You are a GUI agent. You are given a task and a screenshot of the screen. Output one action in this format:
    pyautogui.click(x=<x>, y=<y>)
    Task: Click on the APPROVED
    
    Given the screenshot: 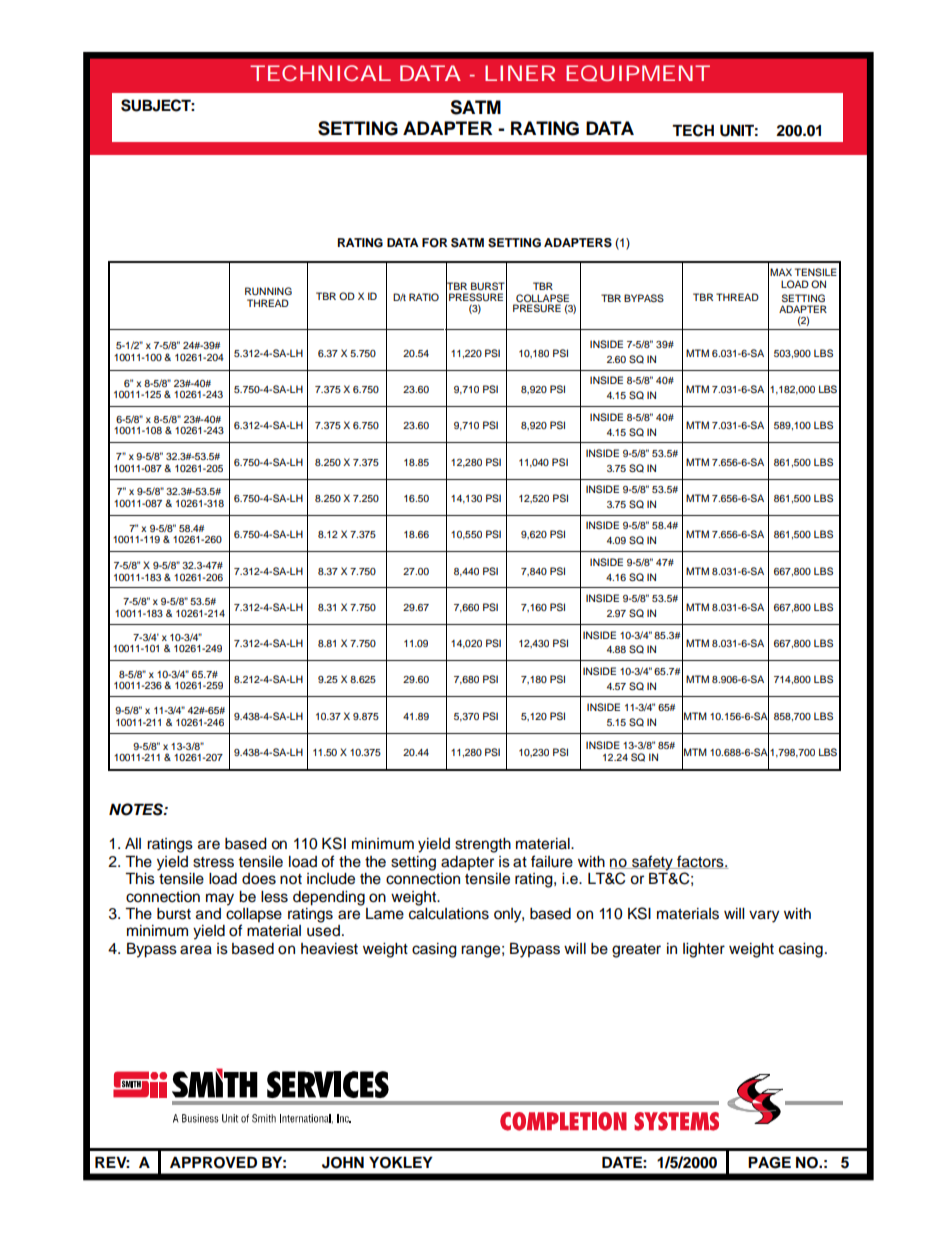 What is the action you would take?
    pyautogui.click(x=213, y=1162)
